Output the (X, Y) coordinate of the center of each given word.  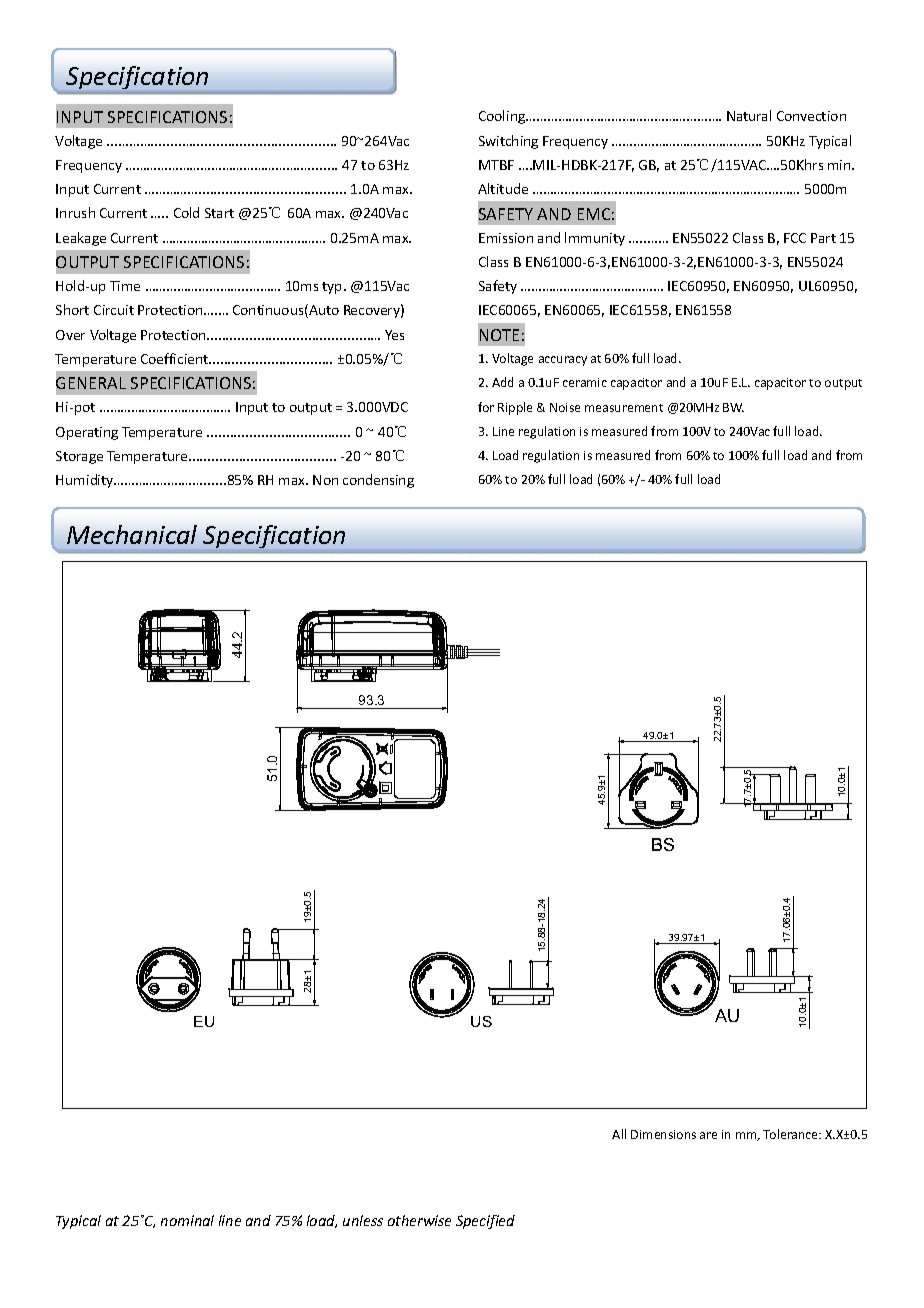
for (486, 407)
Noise (565, 407)
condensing (378, 481)
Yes (394, 335)
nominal (187, 1220)
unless (363, 1220)
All (619, 1134)
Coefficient (176, 358)
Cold (186, 212)
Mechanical (132, 534)
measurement (624, 408)
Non (325, 480)
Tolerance (792, 1134)
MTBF (496, 165)
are (708, 1135)
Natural (749, 115)
